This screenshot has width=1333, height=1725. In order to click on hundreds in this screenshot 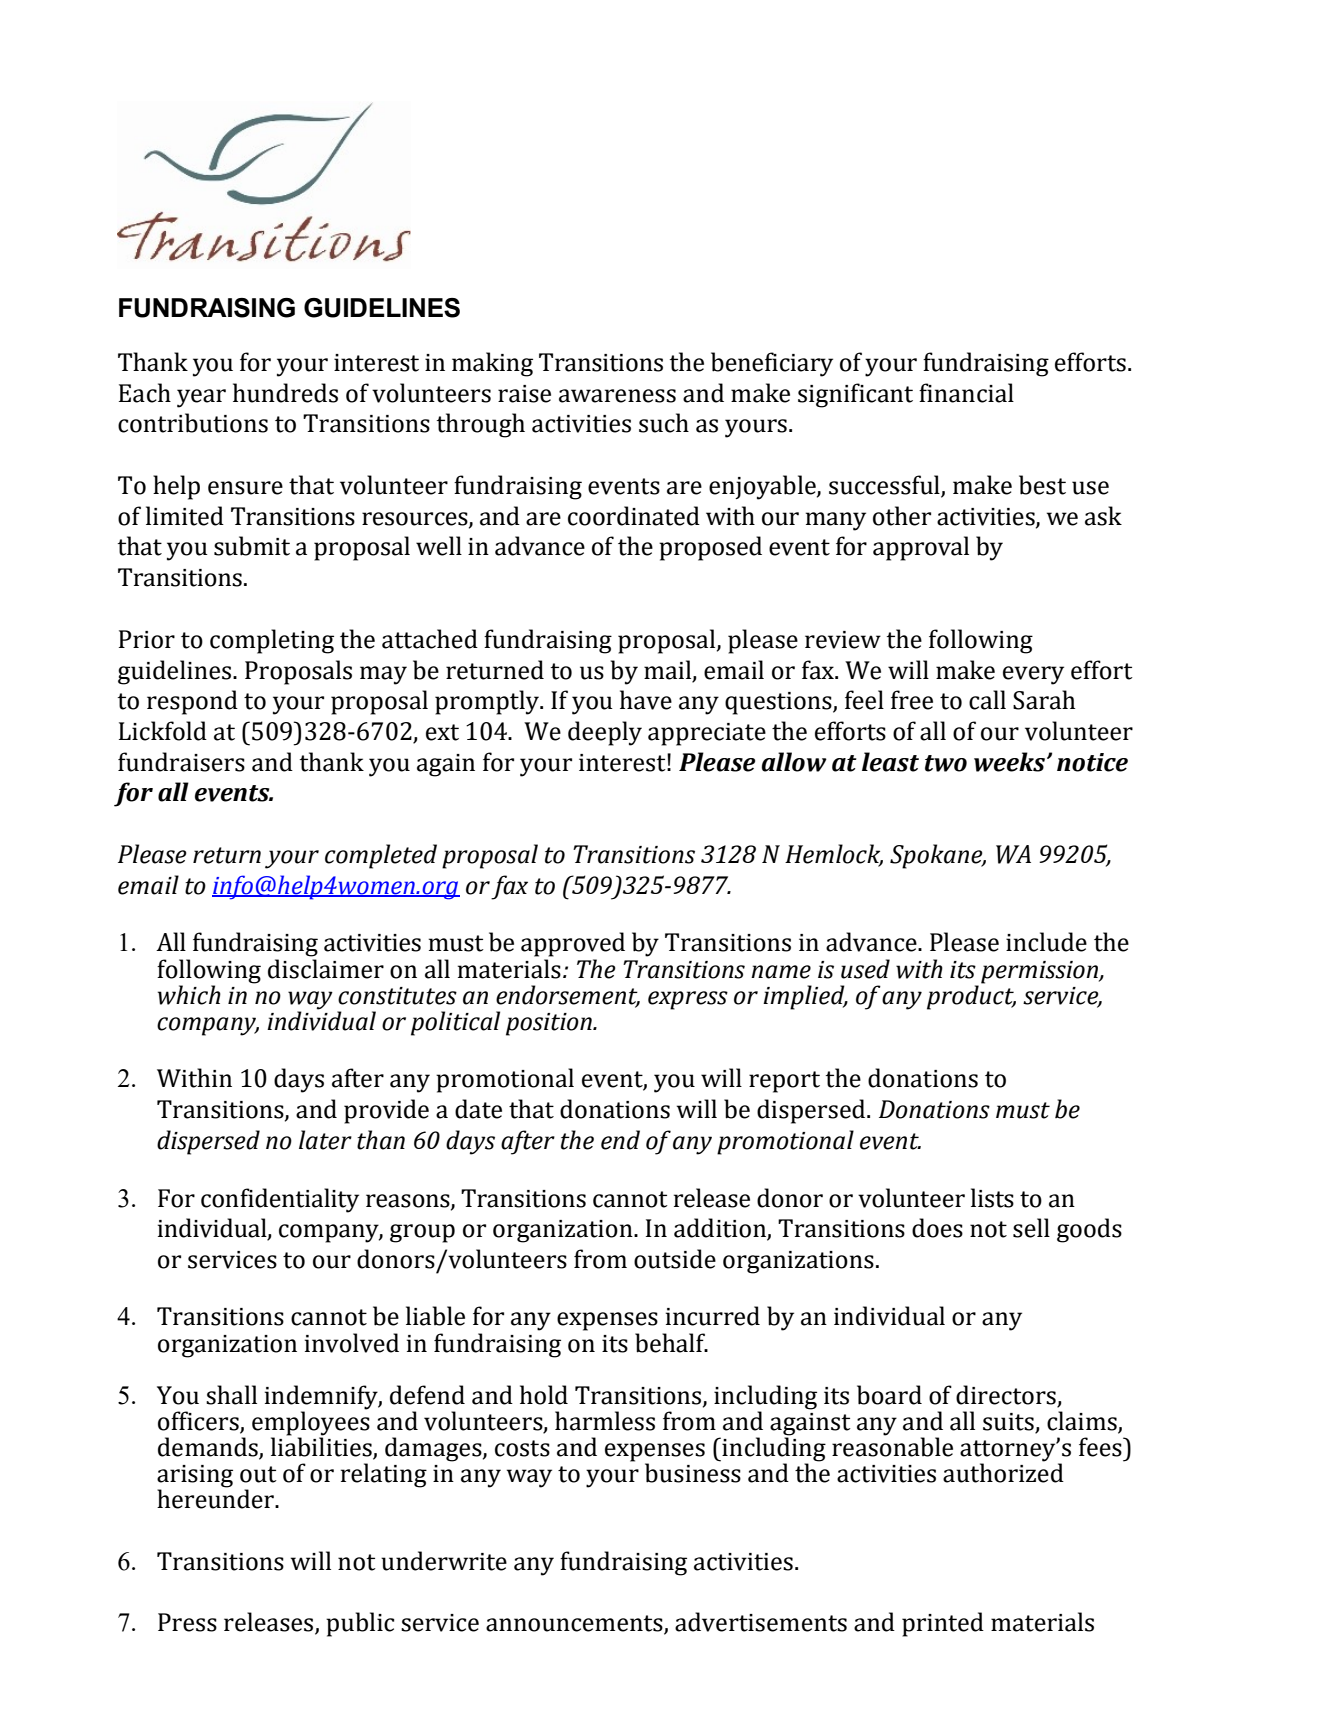, I will do `click(285, 393)`.
